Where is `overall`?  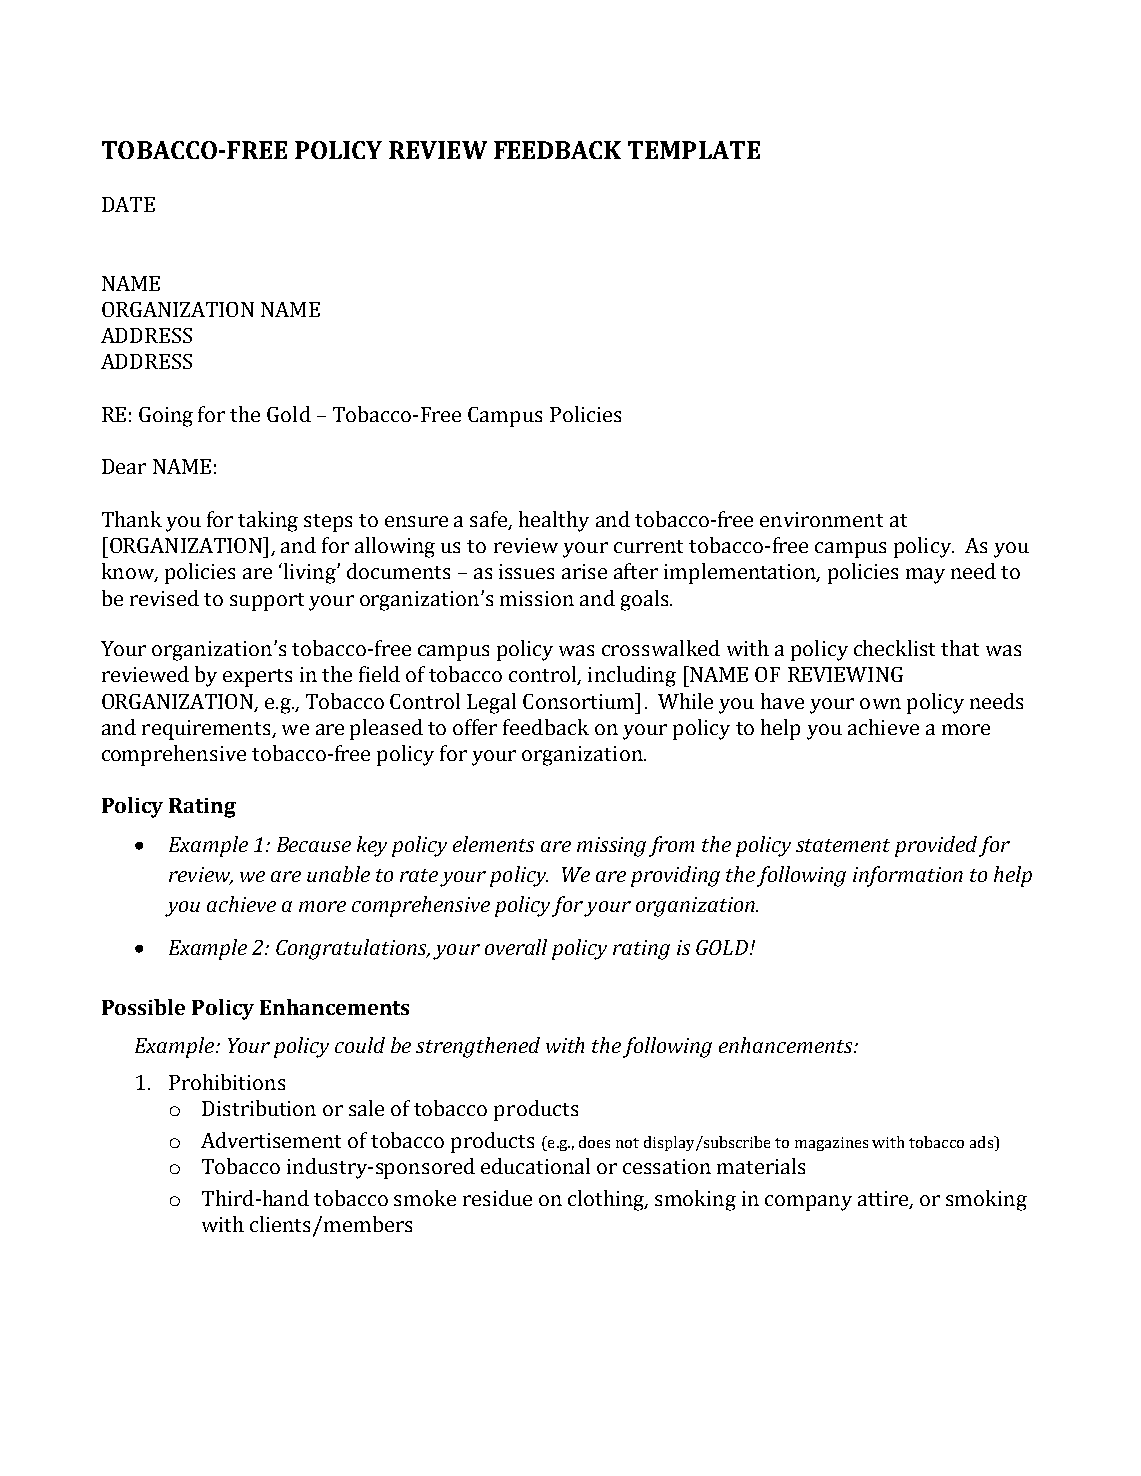
overall is located at coordinates (516, 947).
